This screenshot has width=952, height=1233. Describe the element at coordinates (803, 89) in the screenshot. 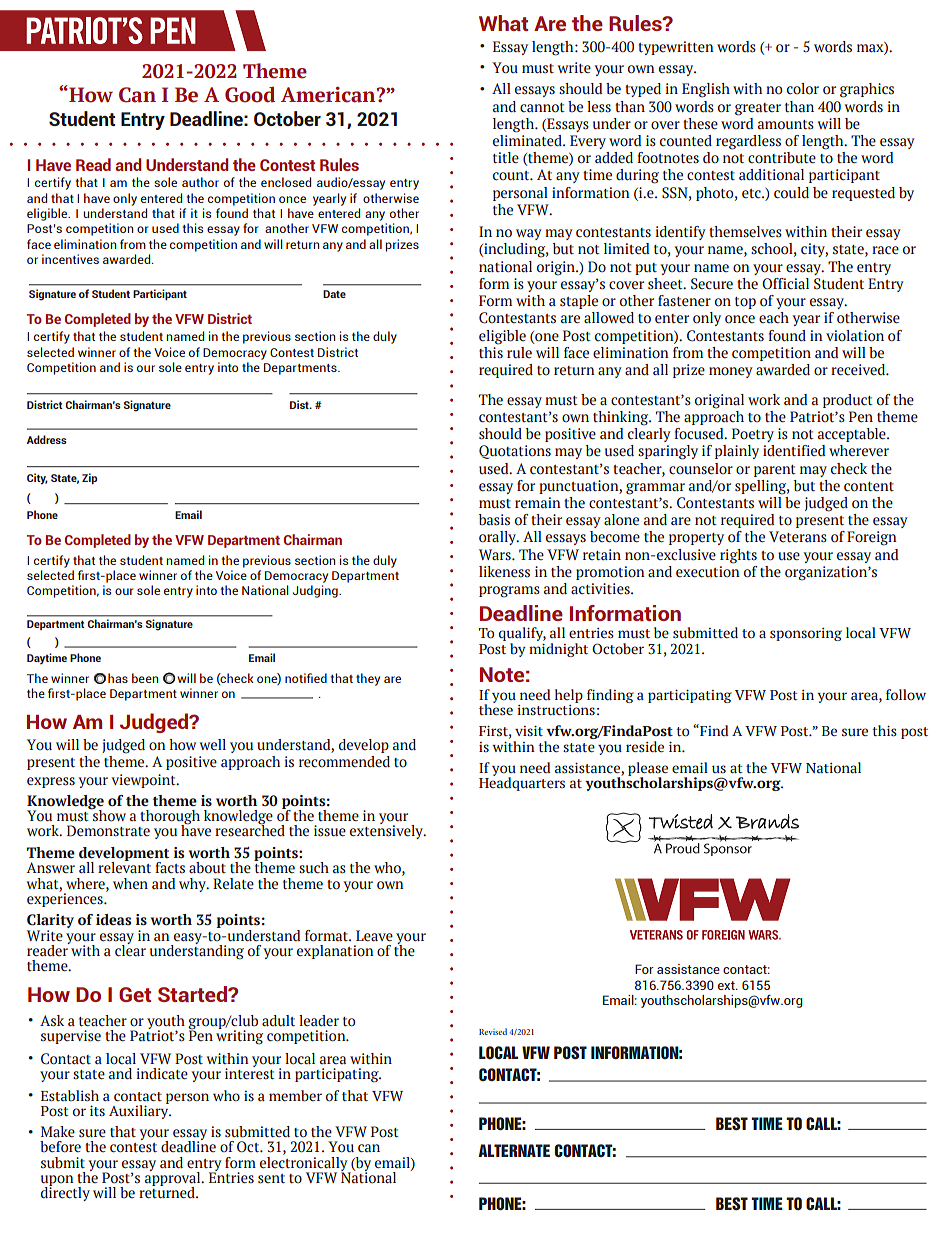

I see `color` at that location.
